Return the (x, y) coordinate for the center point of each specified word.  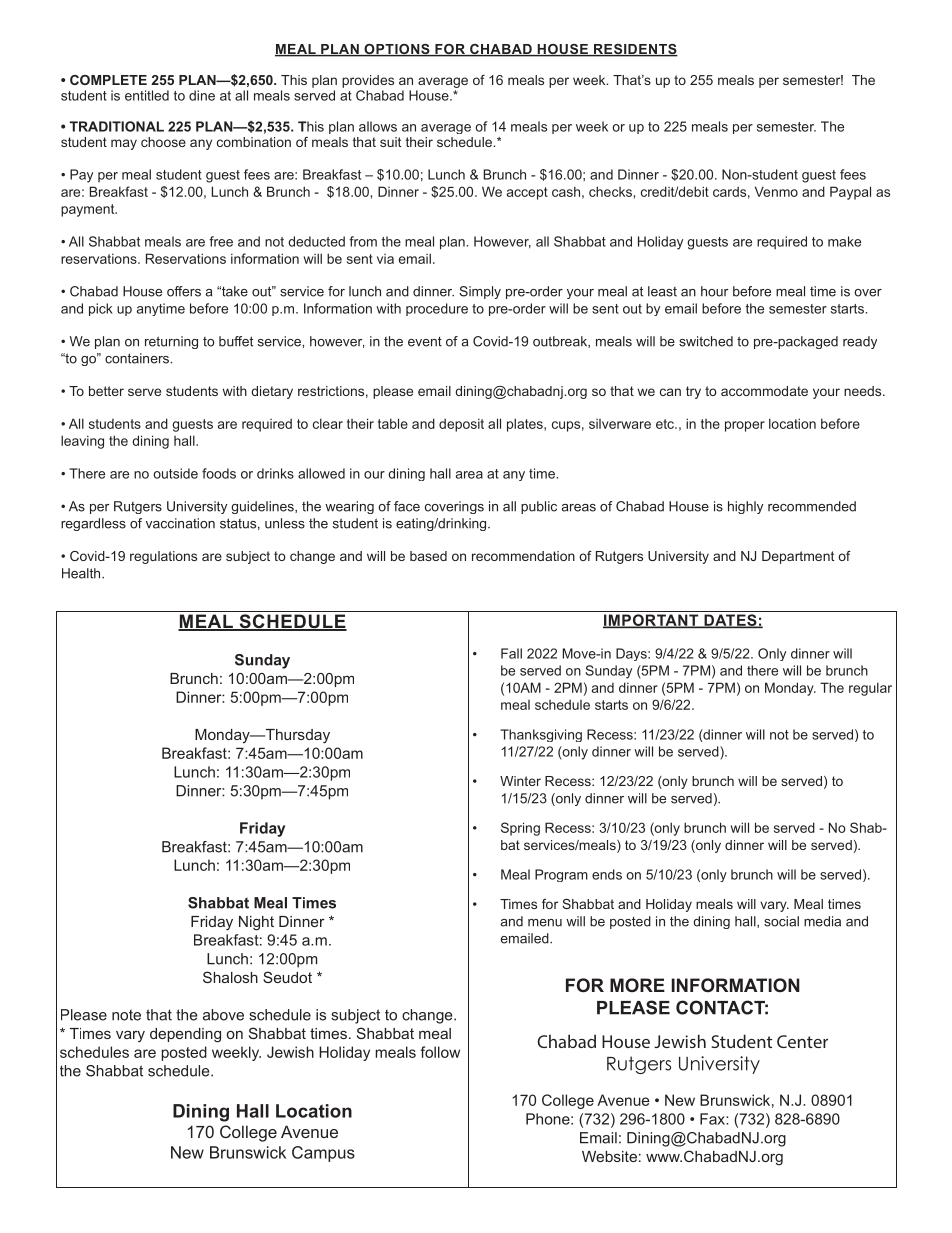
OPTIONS (397, 50)
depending (185, 1035)
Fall (511, 653)
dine (202, 95)
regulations (163, 557)
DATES (730, 621)
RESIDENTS (635, 50)
